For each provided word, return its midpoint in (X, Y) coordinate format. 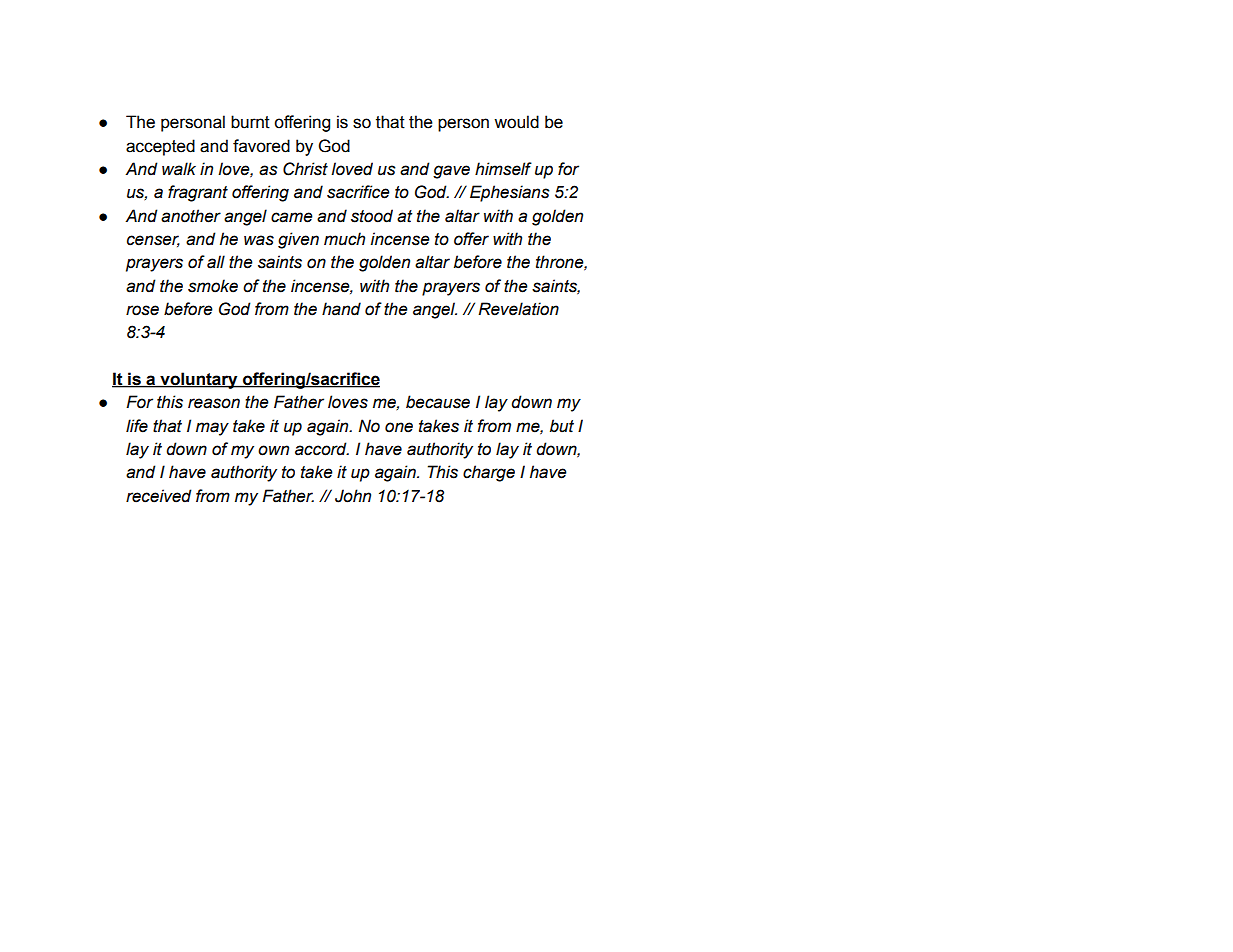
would (516, 122)
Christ (305, 169)
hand (341, 309)
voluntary (199, 380)
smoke (213, 286)
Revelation (518, 309)
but (562, 426)
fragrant (198, 193)
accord (322, 449)
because (438, 402)
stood (372, 216)
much (344, 239)
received (159, 496)
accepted (160, 147)
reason (214, 403)
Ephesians (510, 193)
